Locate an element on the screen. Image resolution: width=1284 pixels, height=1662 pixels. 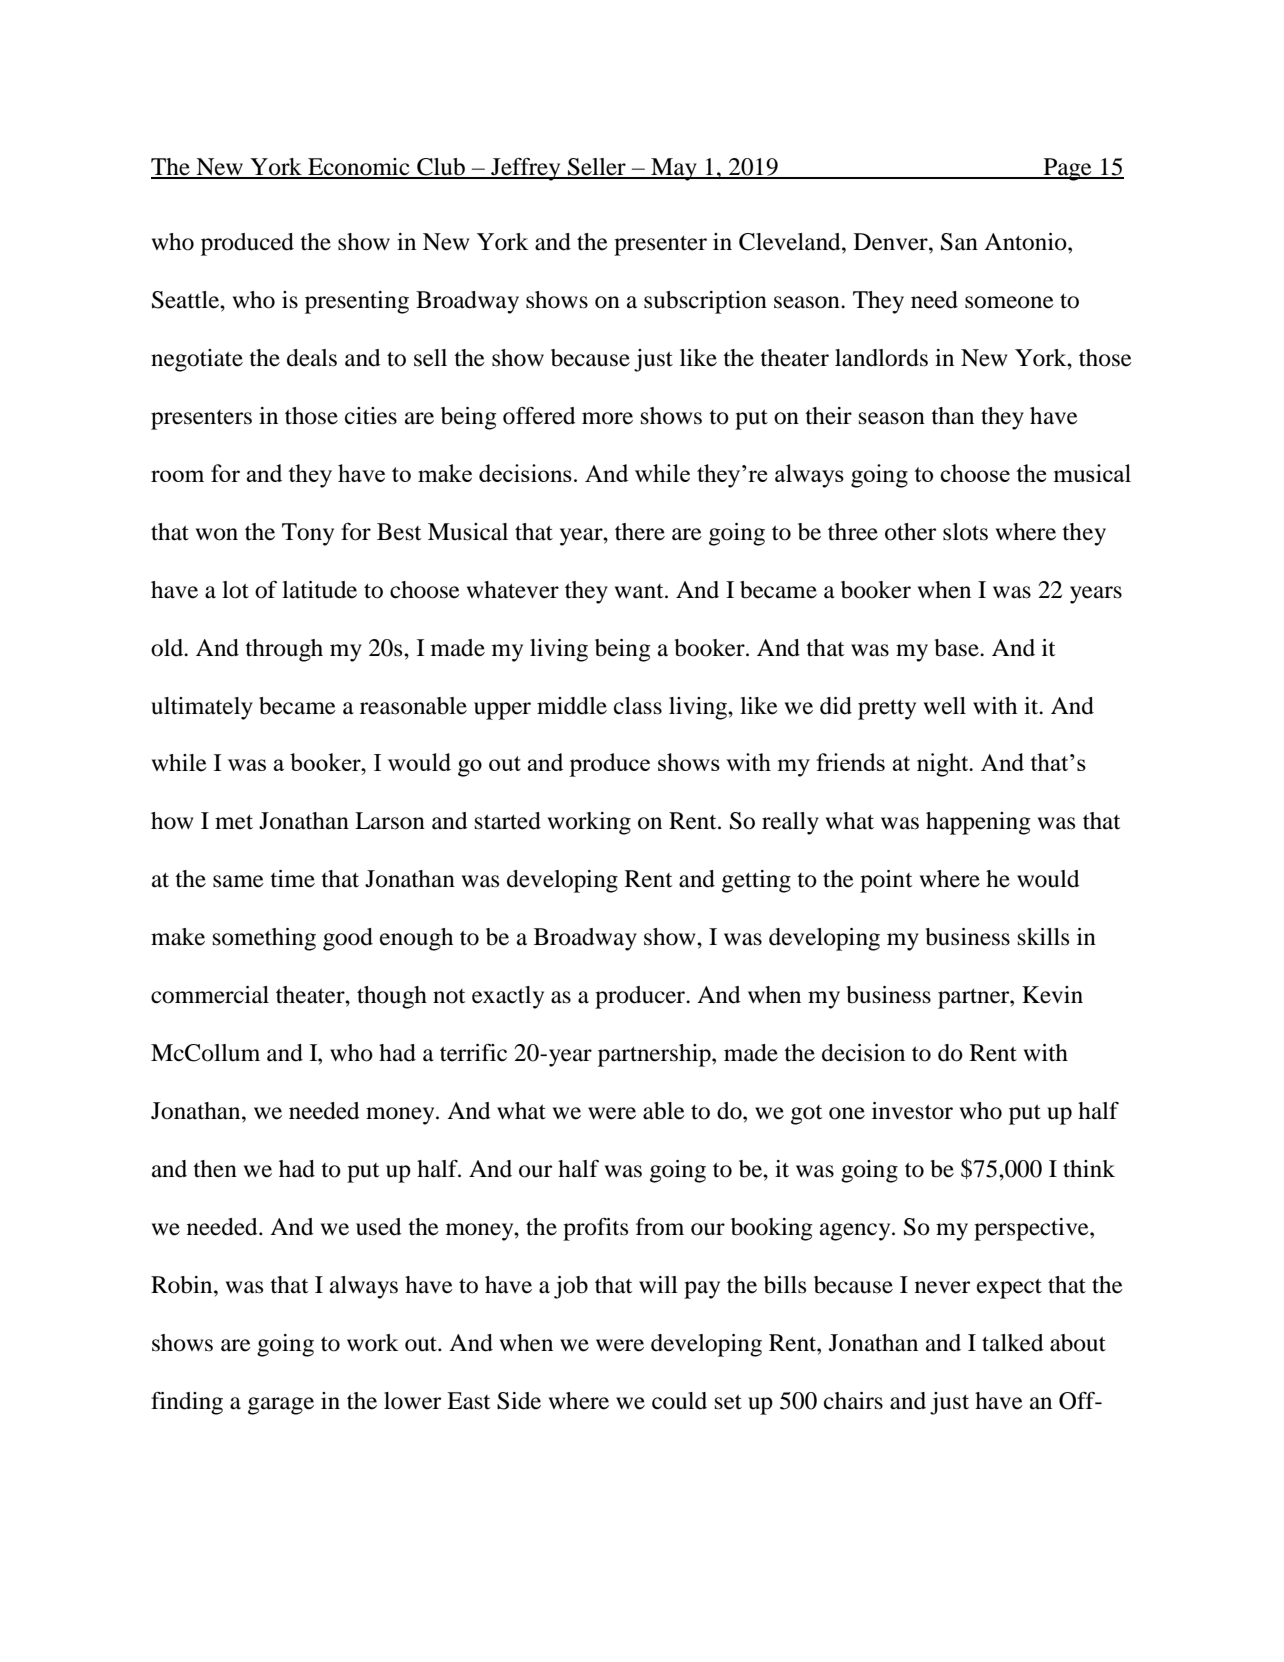
garage is located at coordinates (281, 1406).
